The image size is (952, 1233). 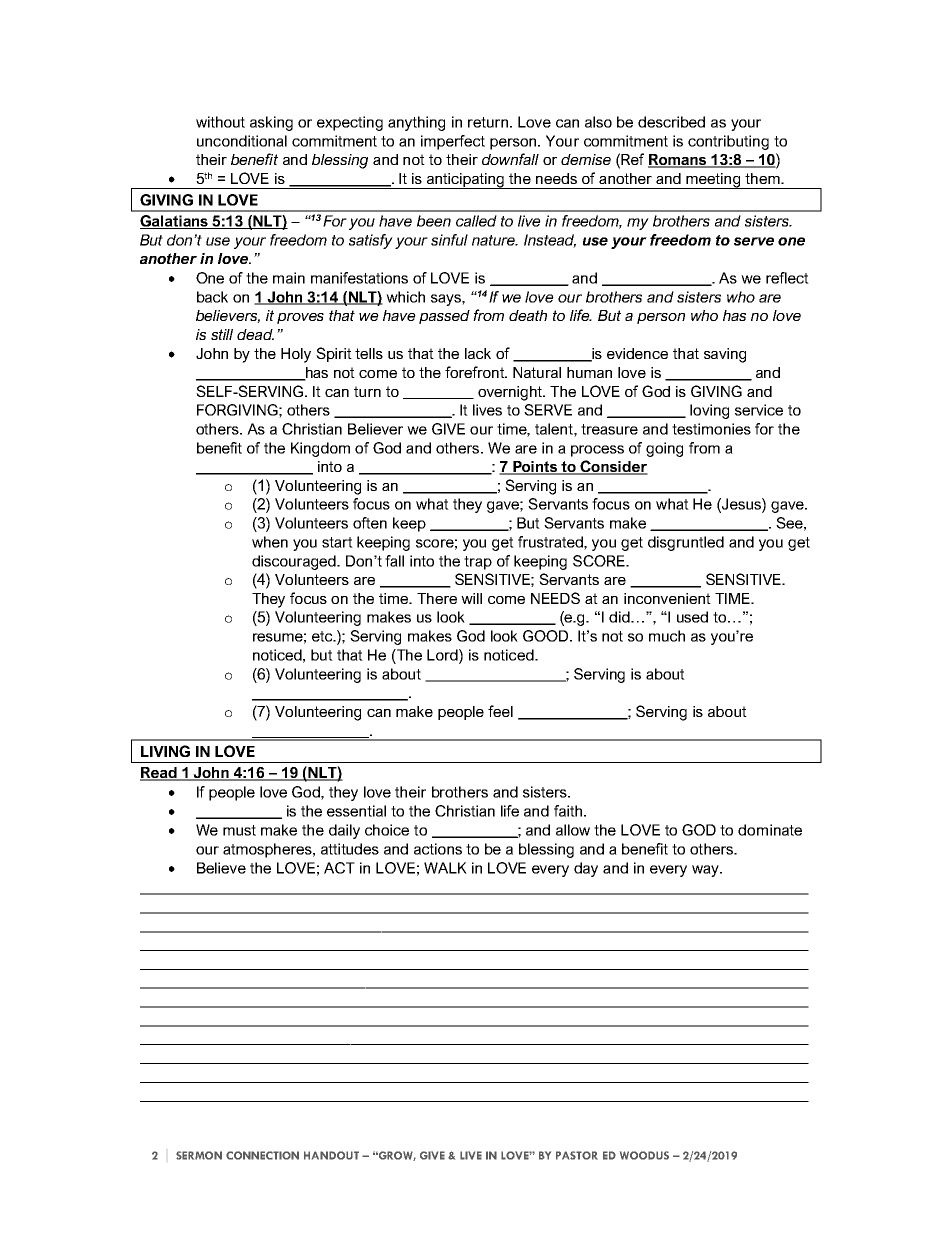 What do you see at coordinates (471, 598) in the screenshot?
I see `will` at bounding box center [471, 598].
